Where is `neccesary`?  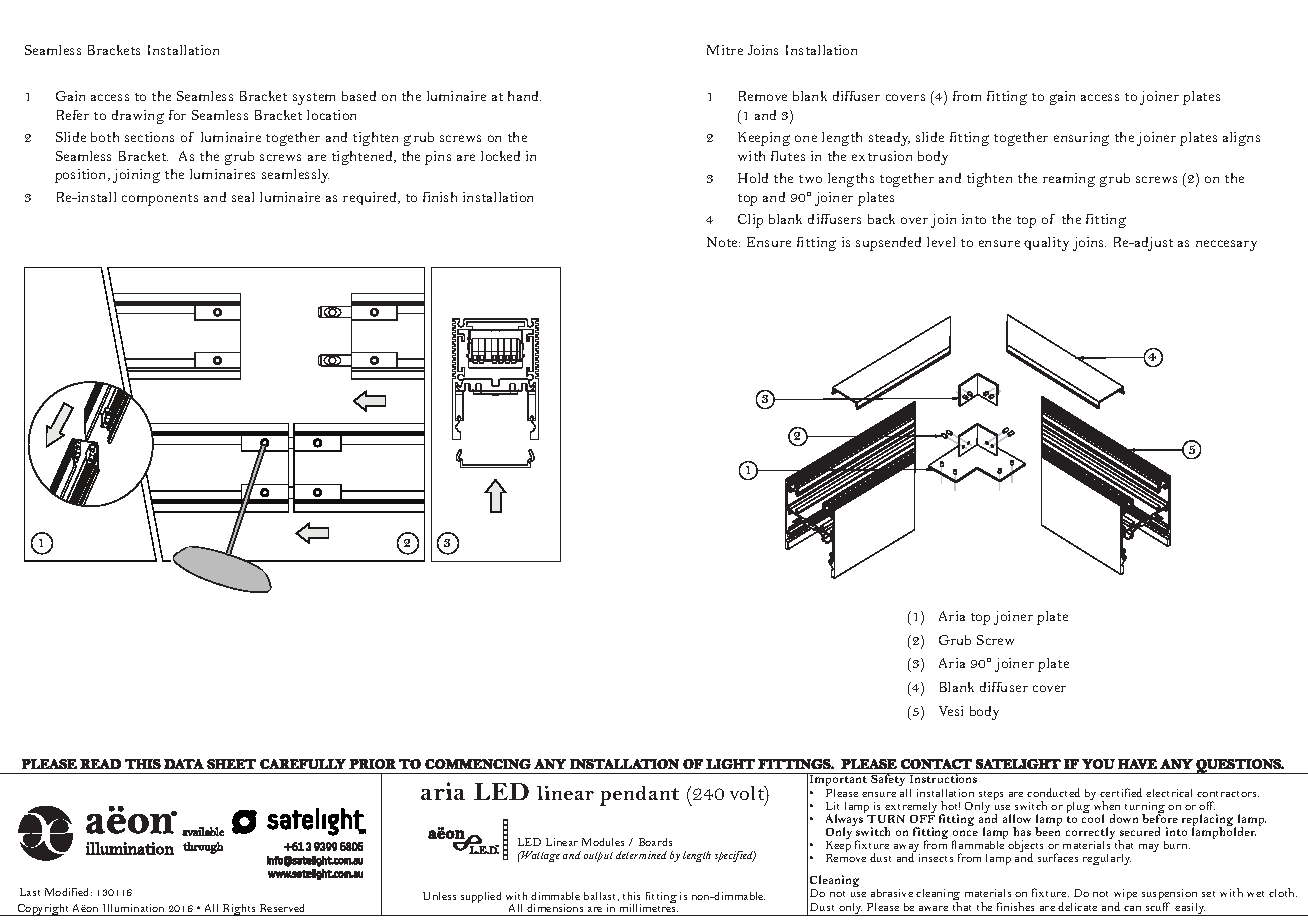 neccesary is located at coordinates (1226, 245).
